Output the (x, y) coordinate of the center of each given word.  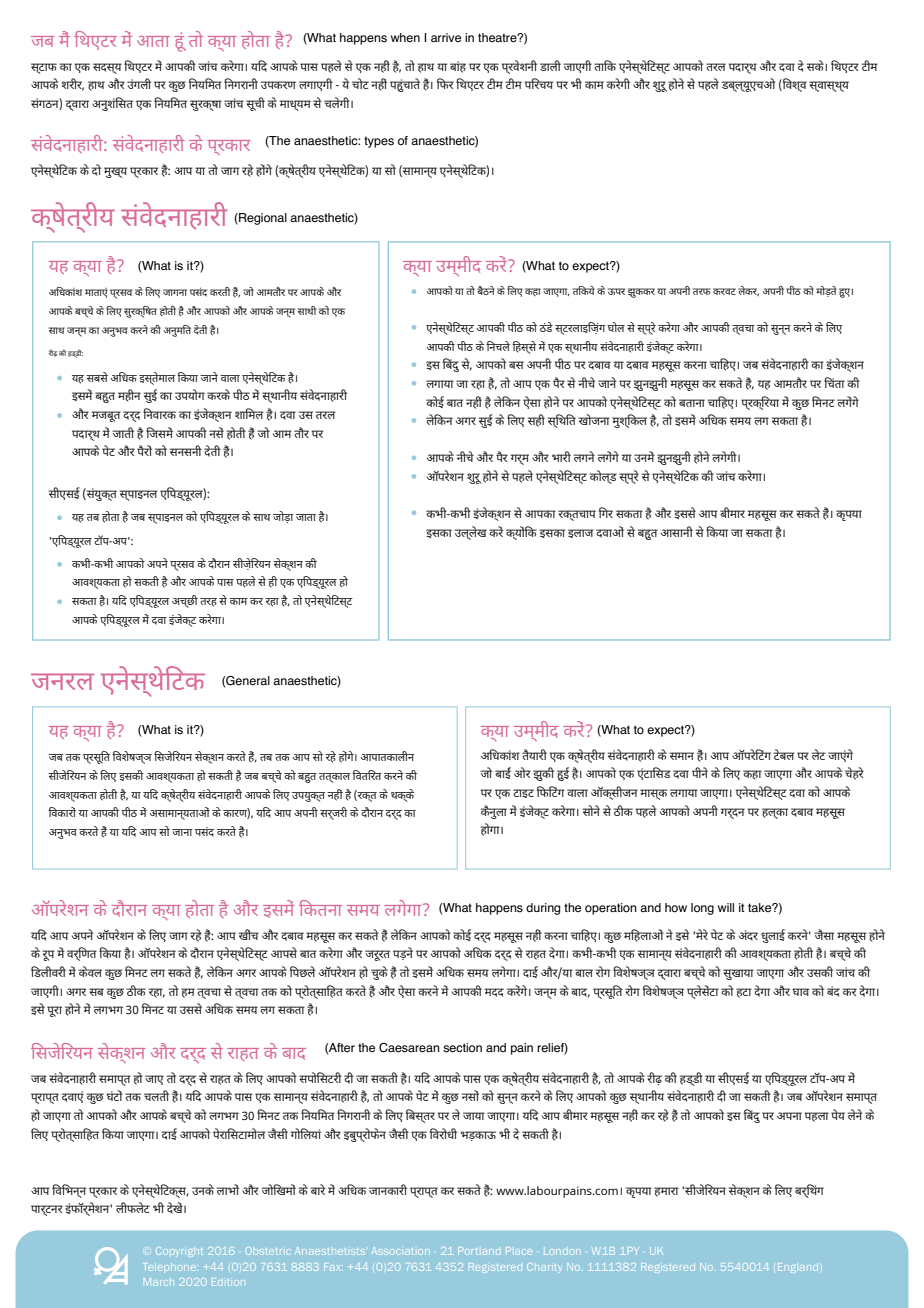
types (379, 142)
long (702, 909)
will (726, 907)
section (462, 1048)
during (543, 909)
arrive (446, 38)
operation (611, 909)
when (405, 38)
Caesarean (409, 1048)
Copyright (179, 1252)
